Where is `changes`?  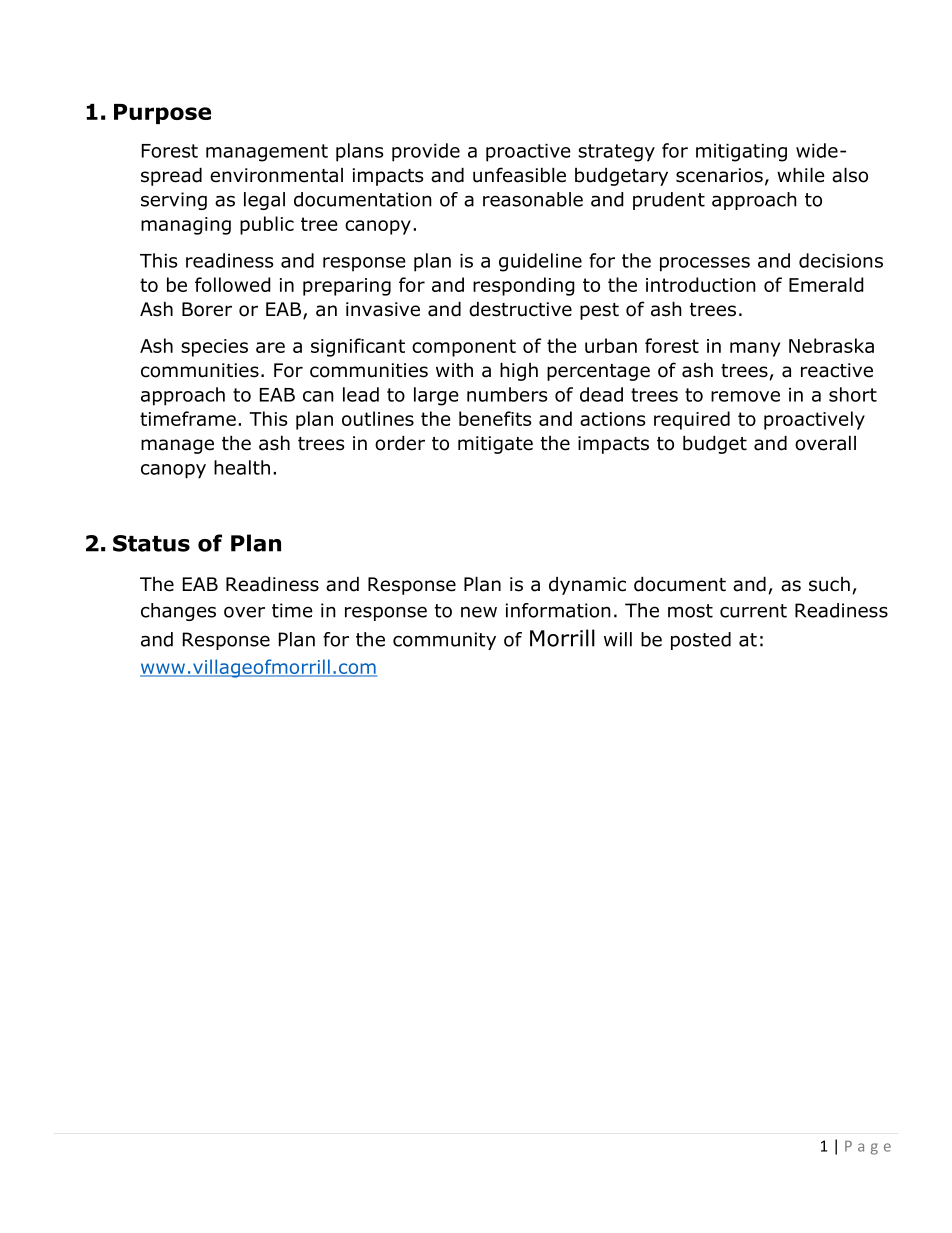 changes is located at coordinates (178, 612).
